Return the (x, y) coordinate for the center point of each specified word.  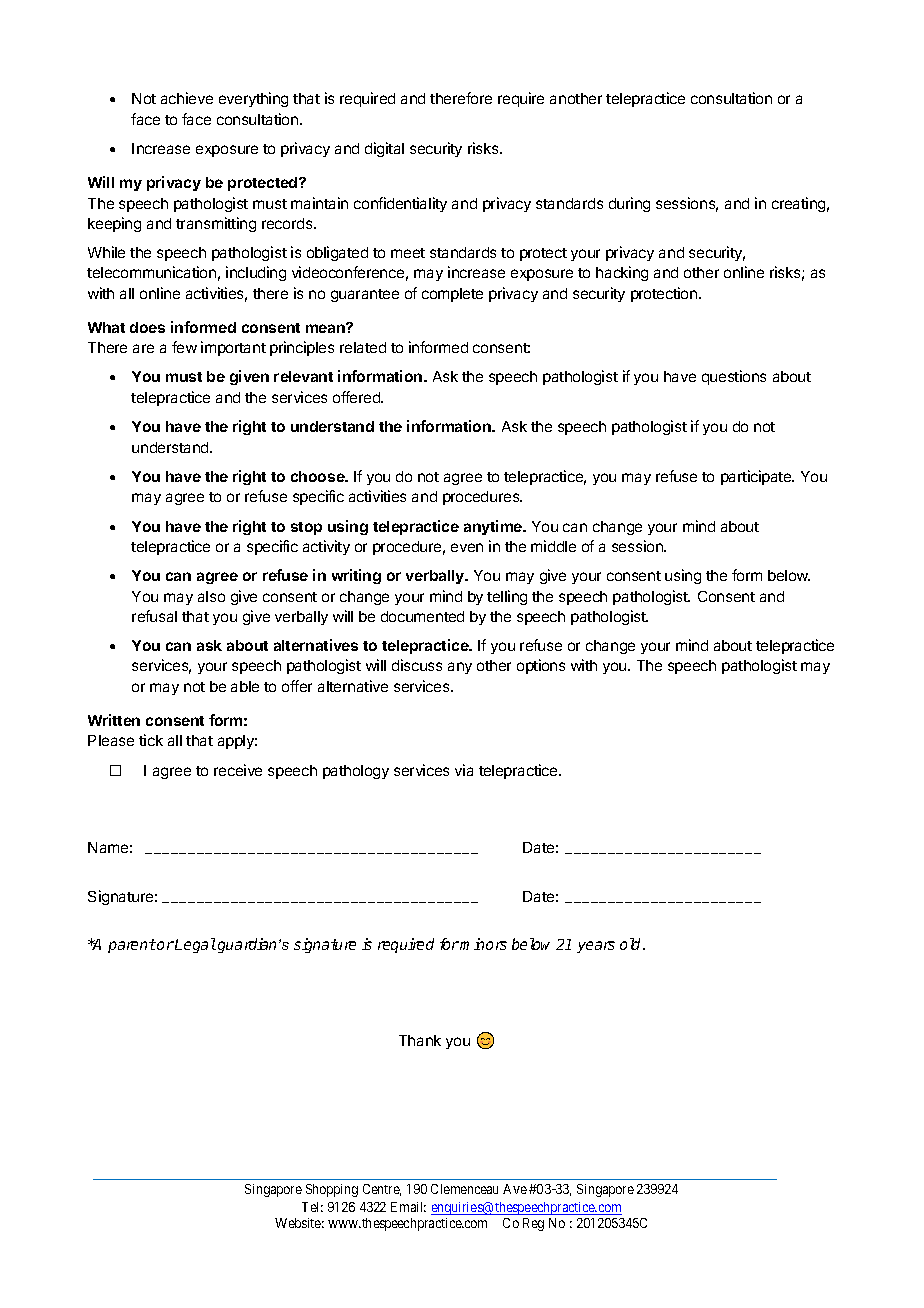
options (541, 666)
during (629, 204)
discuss (417, 665)
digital (384, 149)
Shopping (332, 1190)
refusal (154, 616)
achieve (187, 98)
